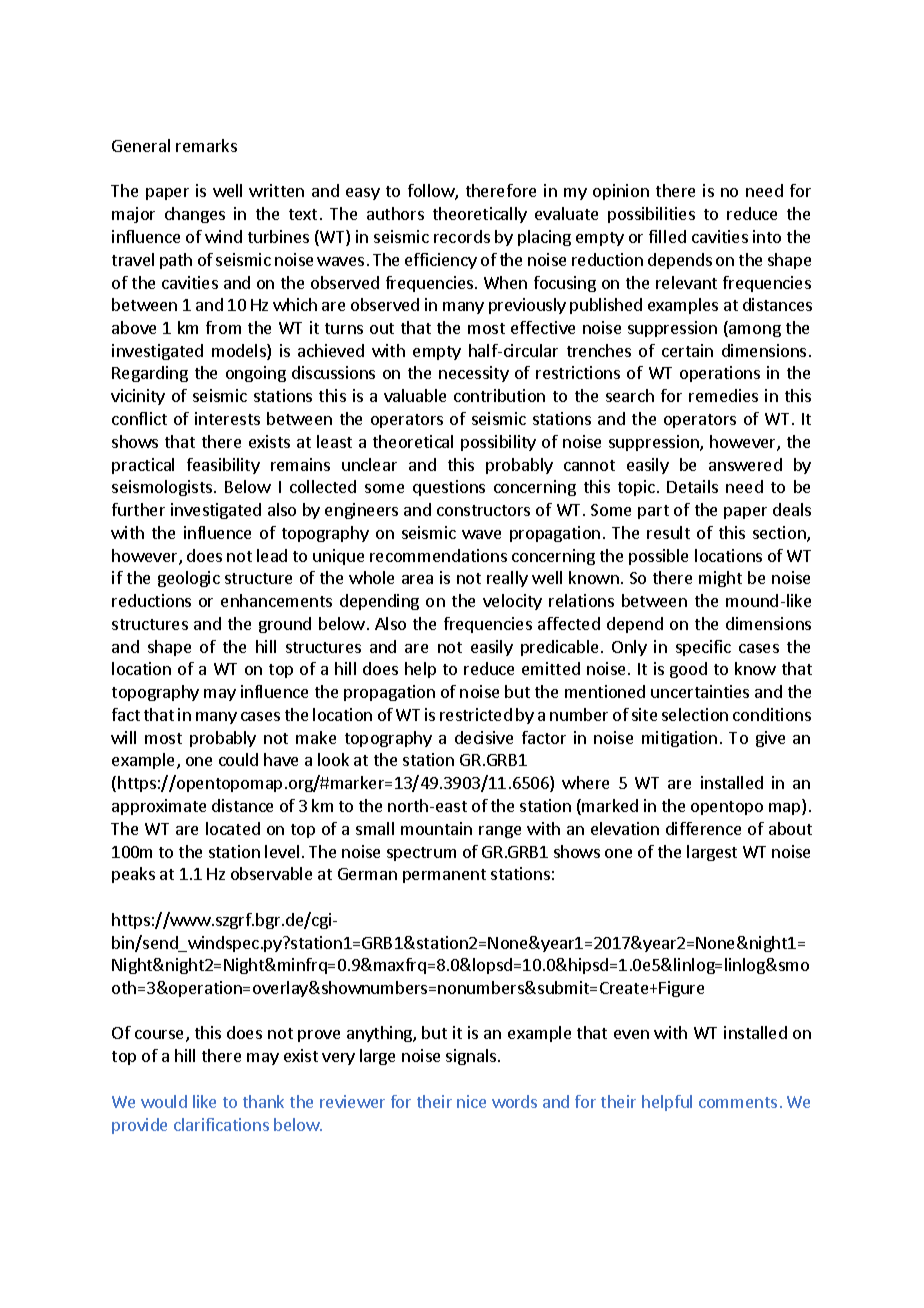  What do you see at coordinates (206, 145) in the screenshot?
I see `remarks` at bounding box center [206, 145].
